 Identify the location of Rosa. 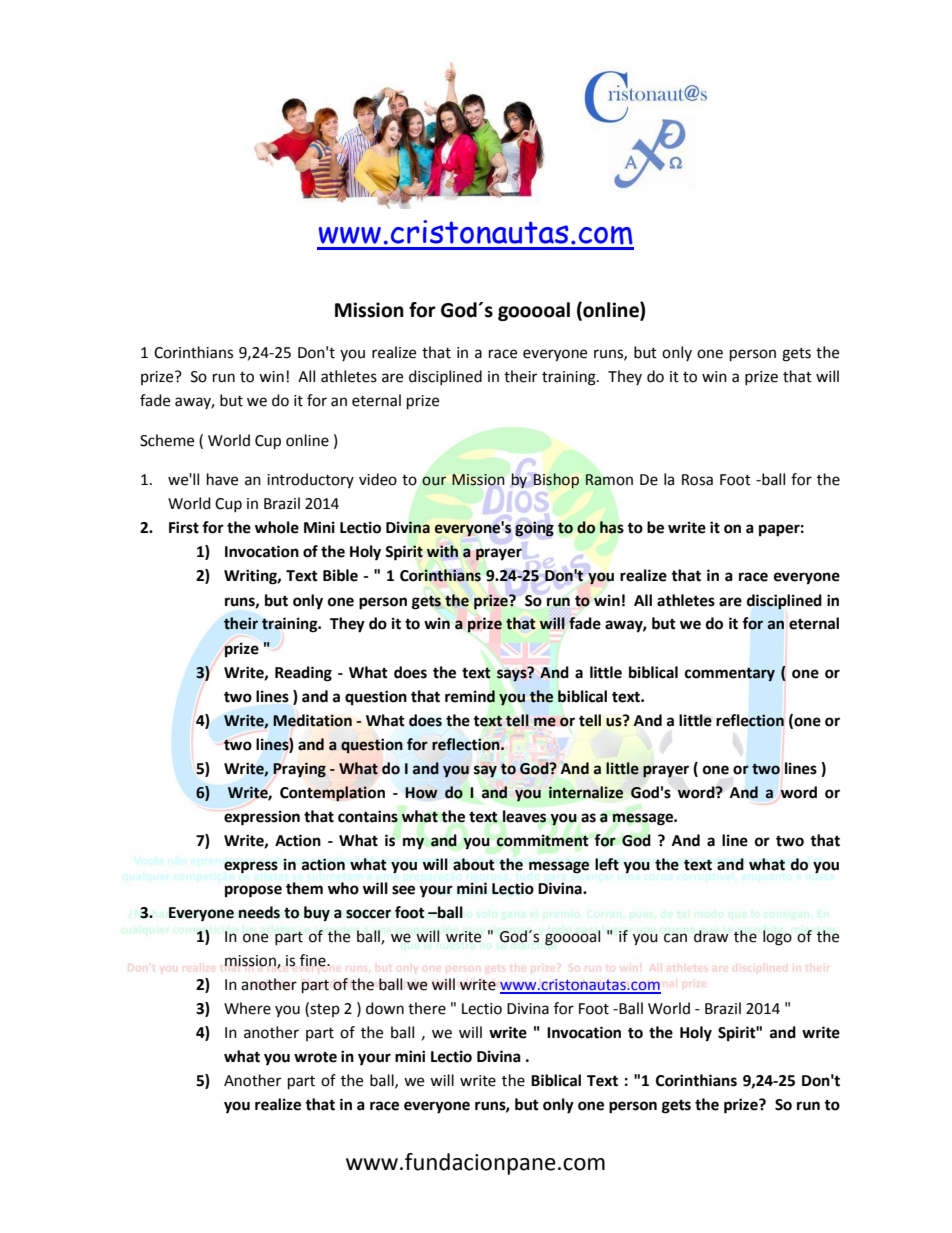
(697, 480).
